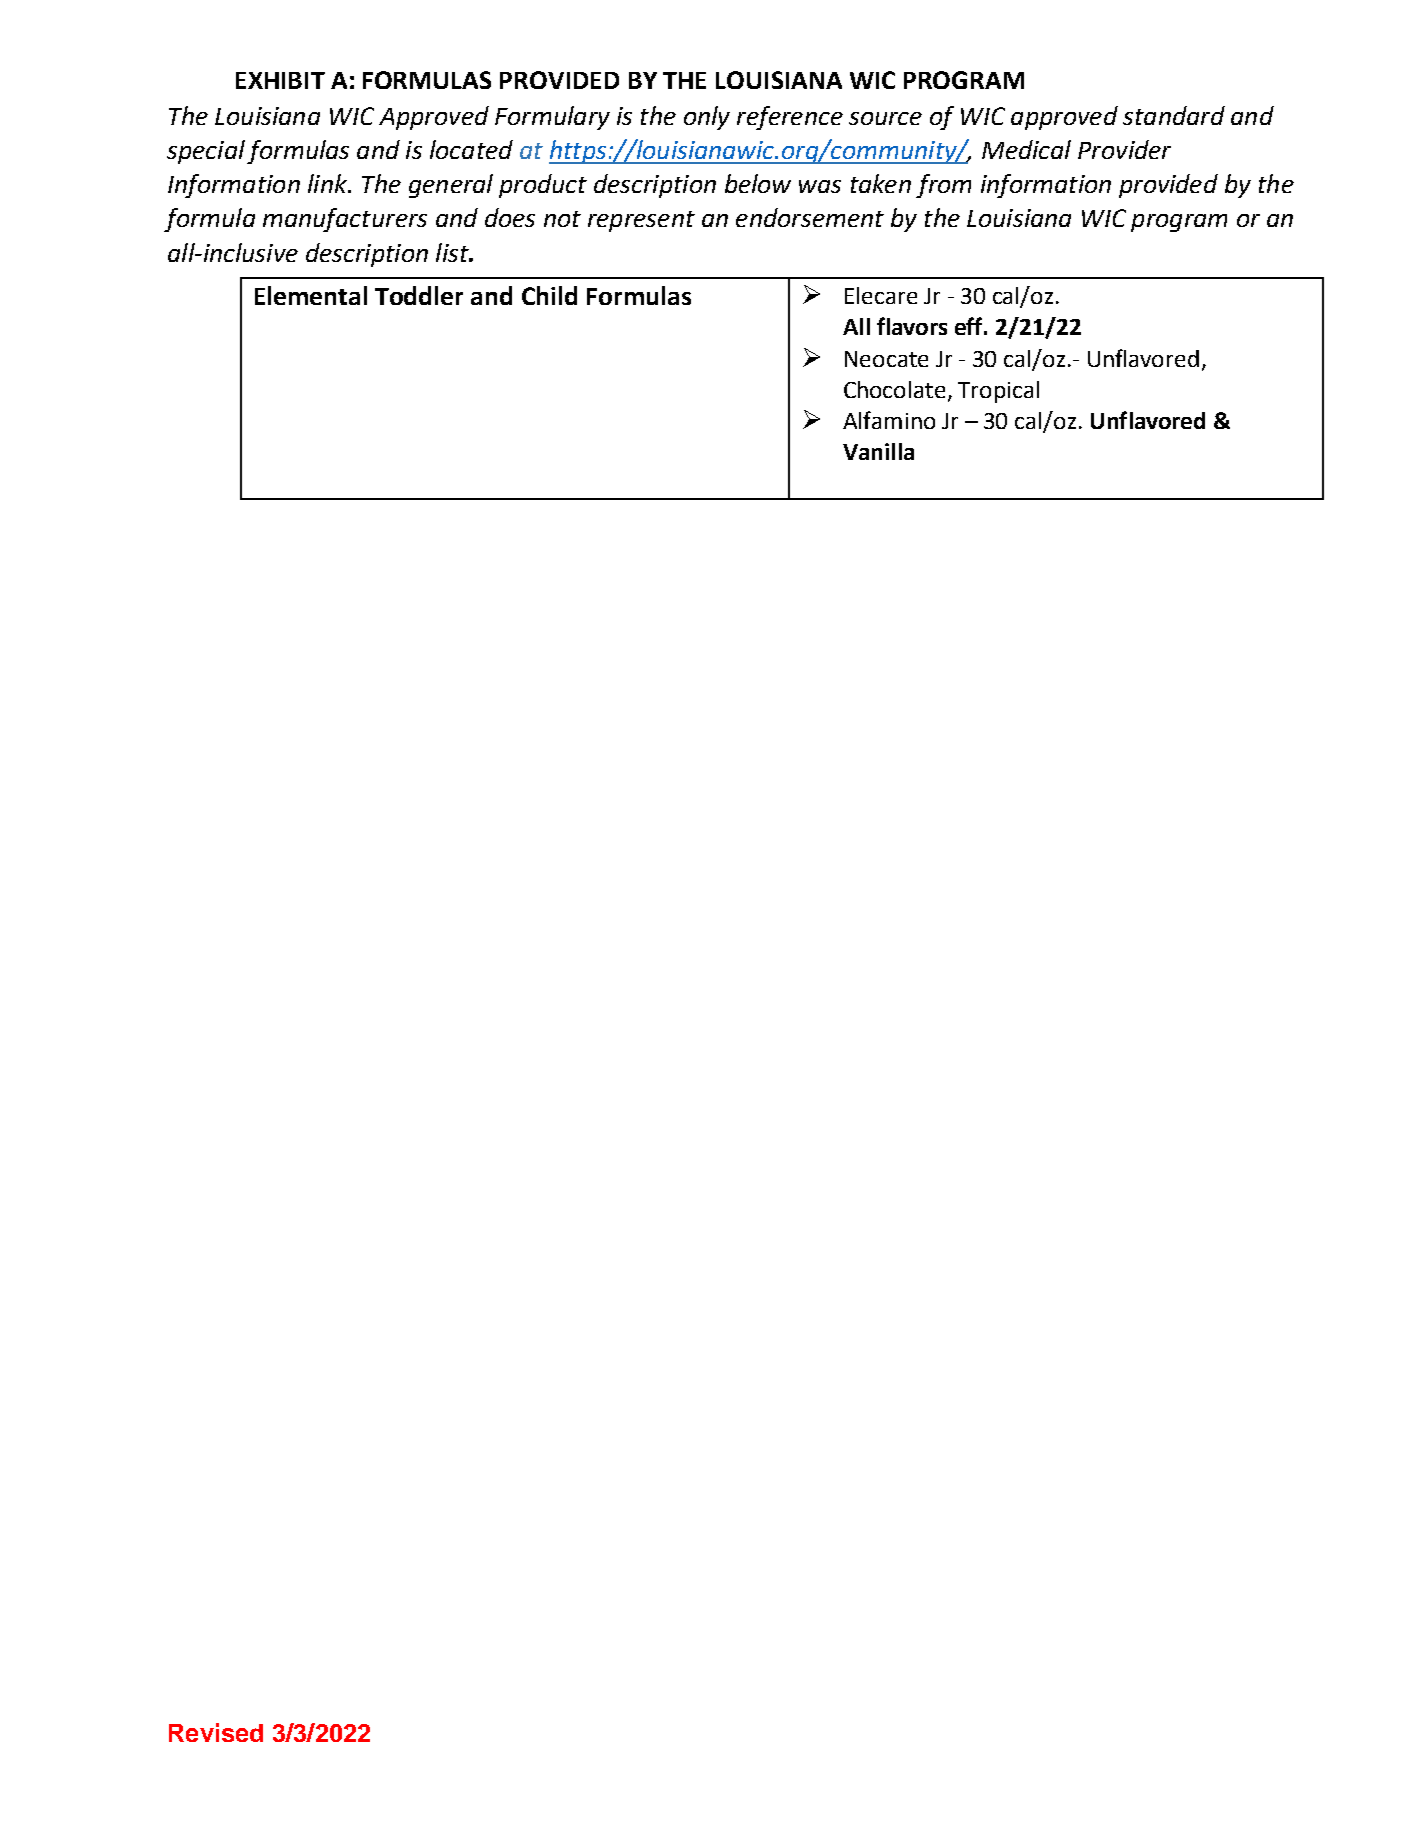  I want to click on Elemental, so click(311, 295).
